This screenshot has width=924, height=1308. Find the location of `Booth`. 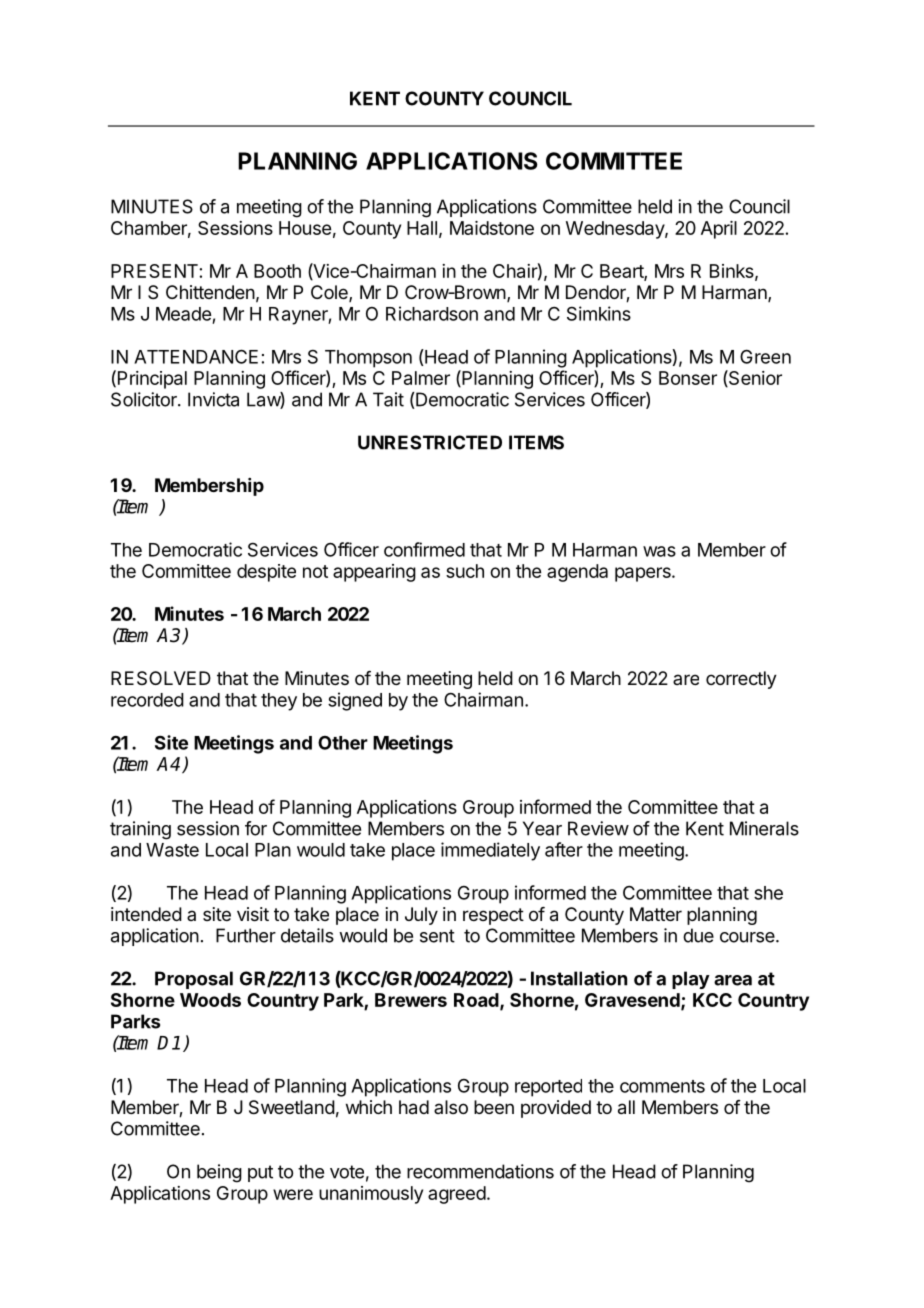

Booth is located at coordinates (277, 271).
